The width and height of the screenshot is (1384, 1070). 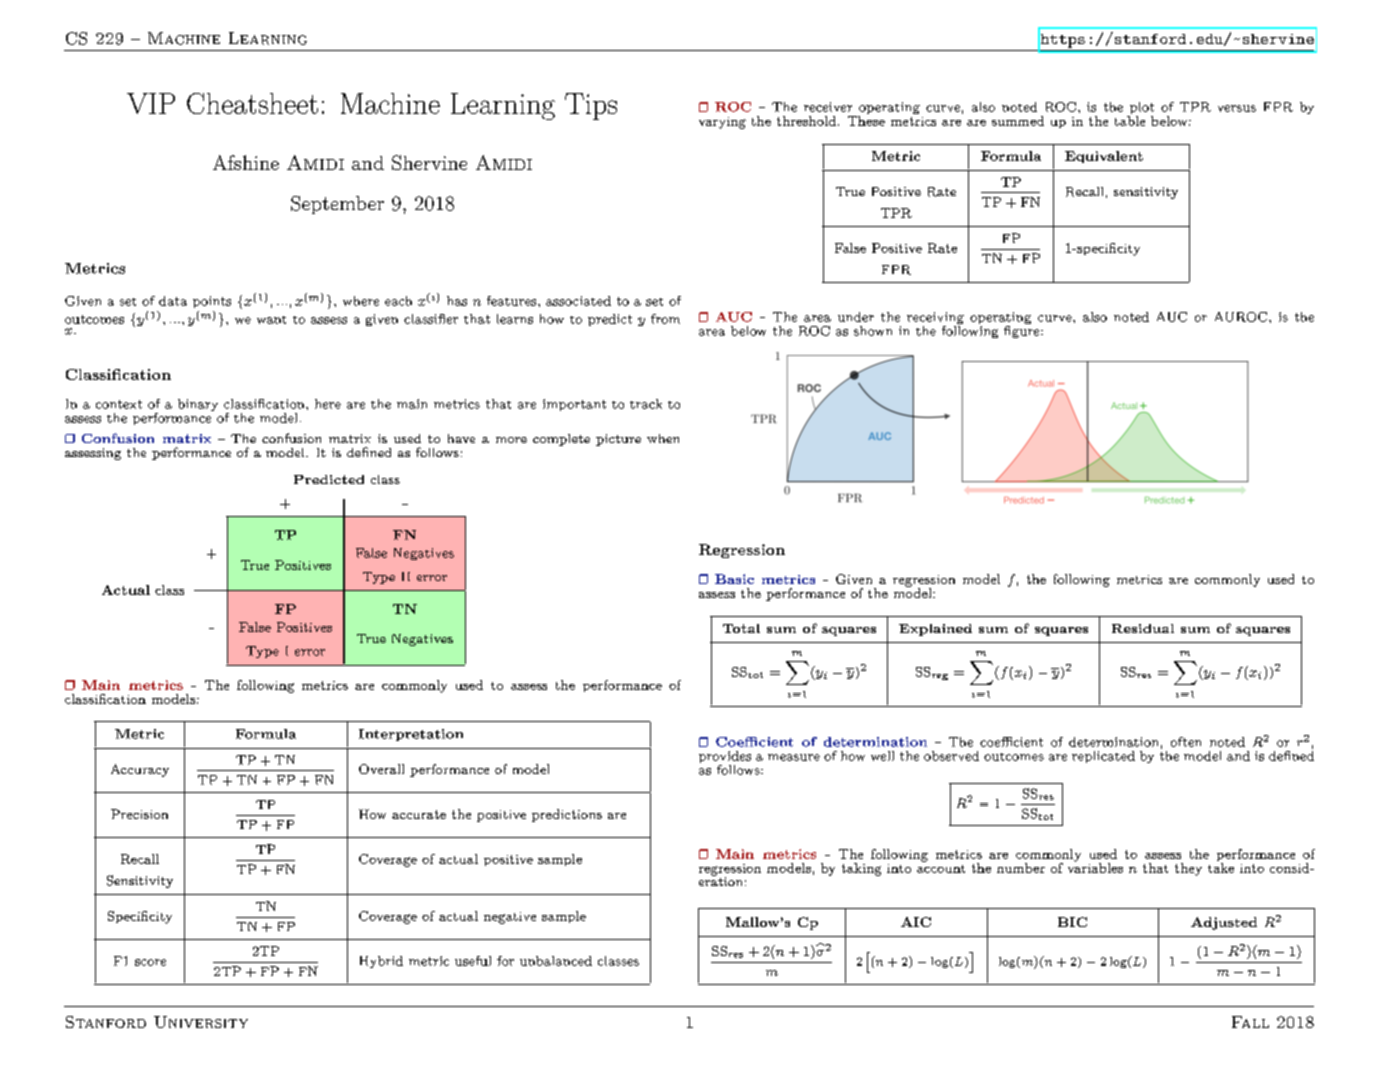 What do you see at coordinates (201, 1022) in the screenshot?
I see `University` at bounding box center [201, 1022].
